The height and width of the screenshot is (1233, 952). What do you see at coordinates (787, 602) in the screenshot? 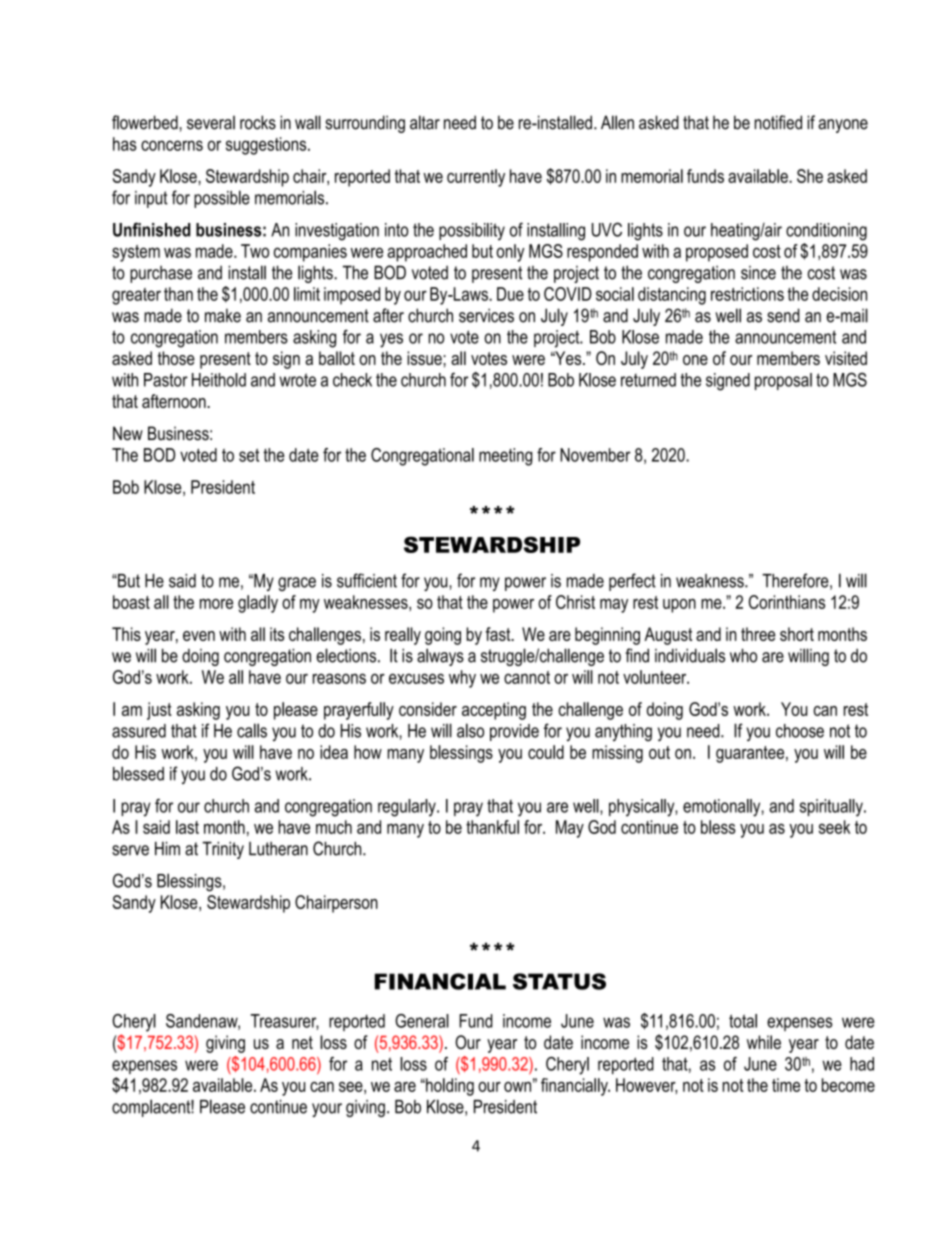
I see `Corinthians` at bounding box center [787, 602].
